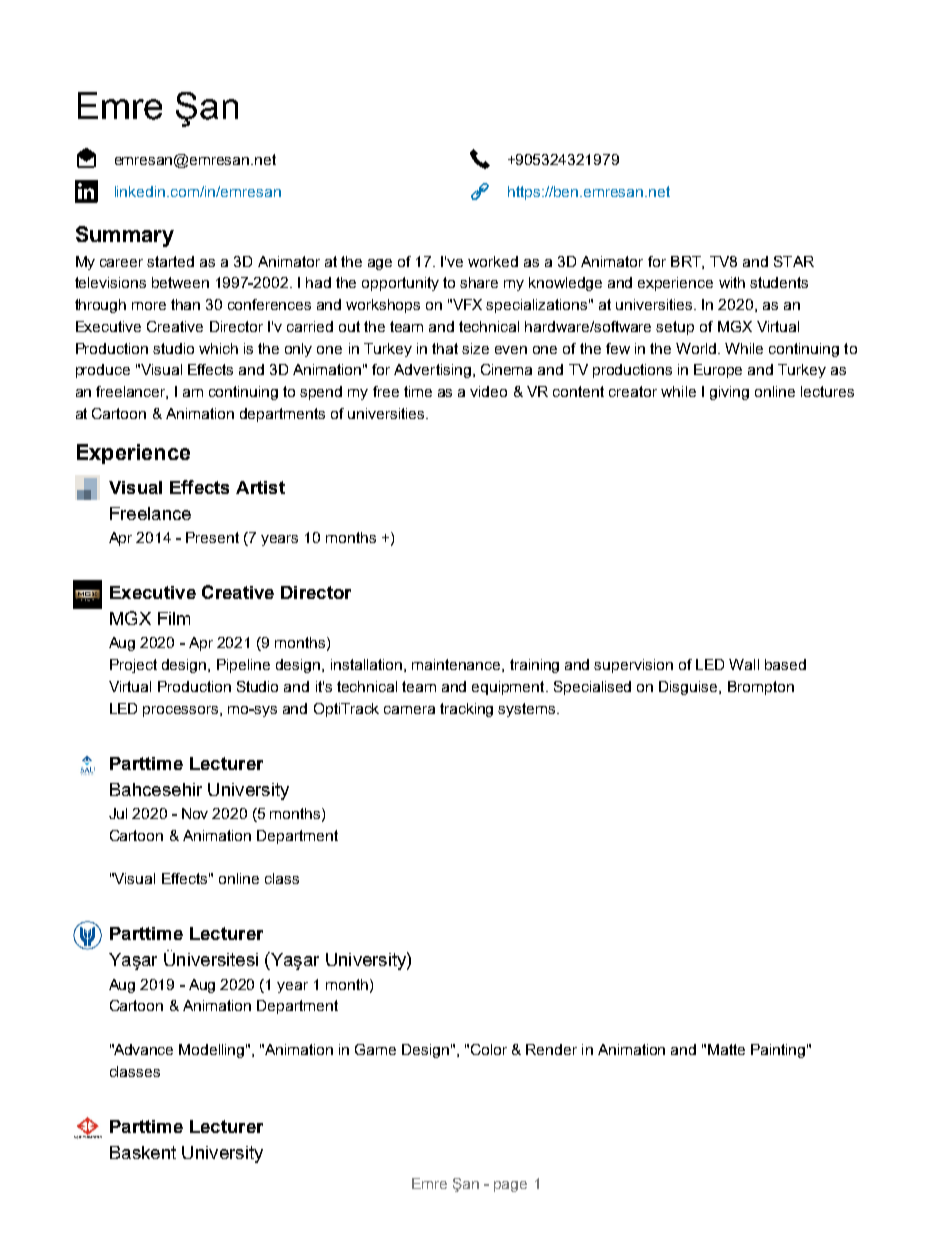  I want to click on between, so click(180, 282).
